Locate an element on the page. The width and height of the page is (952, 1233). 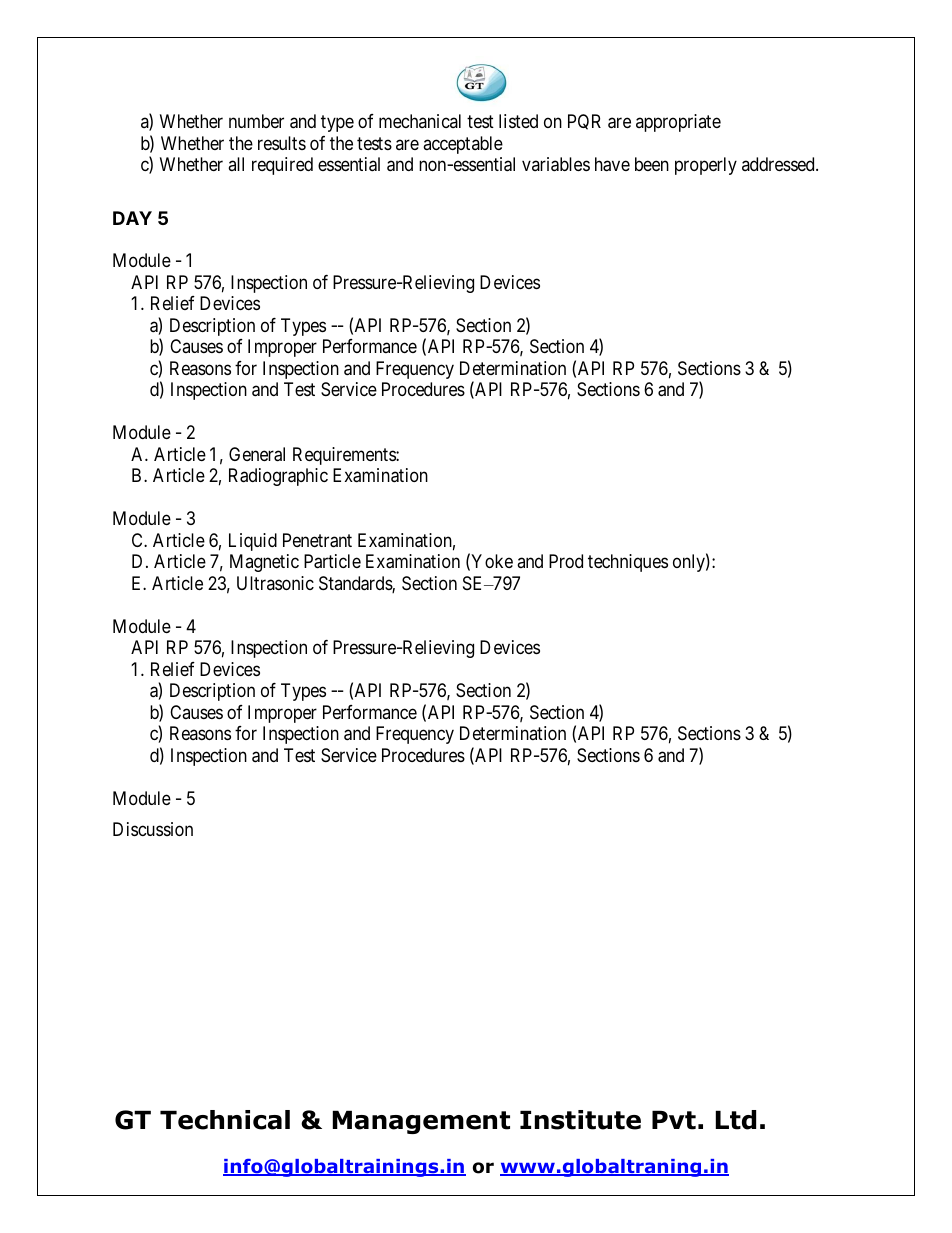
properly is located at coordinates (706, 166).
